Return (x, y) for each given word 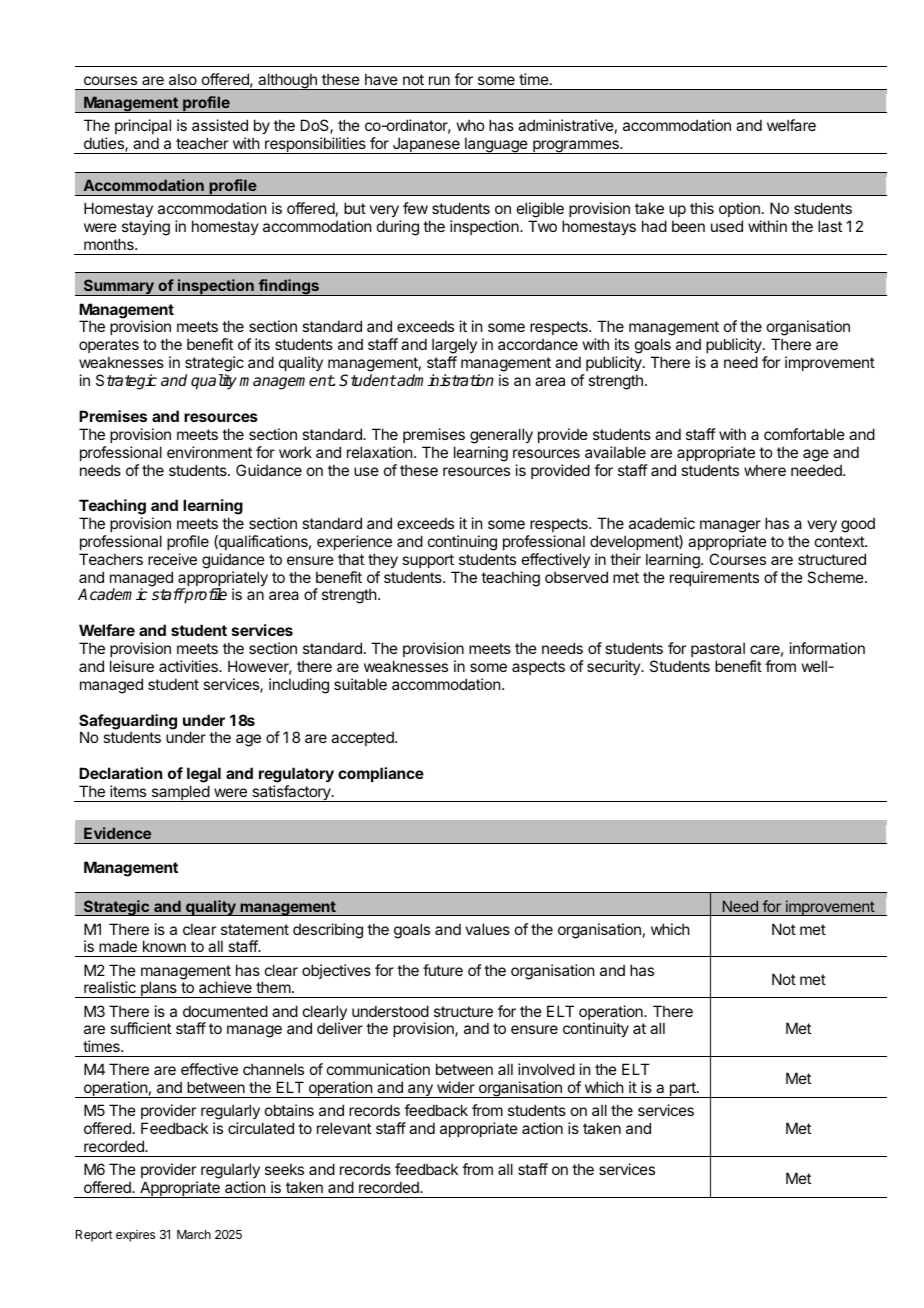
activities (189, 666)
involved (546, 1069)
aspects (538, 668)
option (739, 209)
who (470, 125)
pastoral (718, 649)
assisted (220, 125)
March (194, 1234)
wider (456, 1087)
